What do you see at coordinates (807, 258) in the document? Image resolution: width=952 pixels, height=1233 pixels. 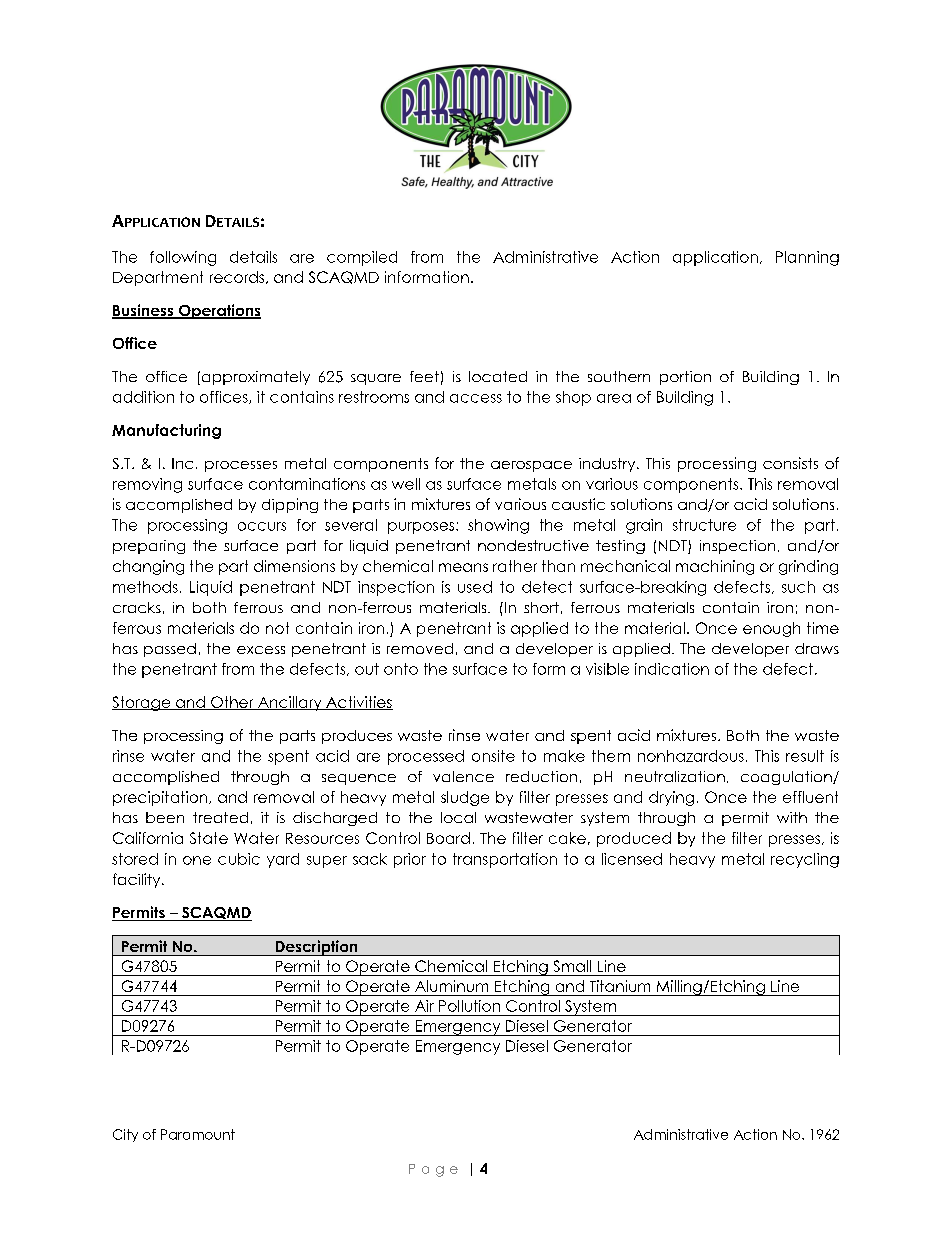 I see `Planning` at bounding box center [807, 258].
